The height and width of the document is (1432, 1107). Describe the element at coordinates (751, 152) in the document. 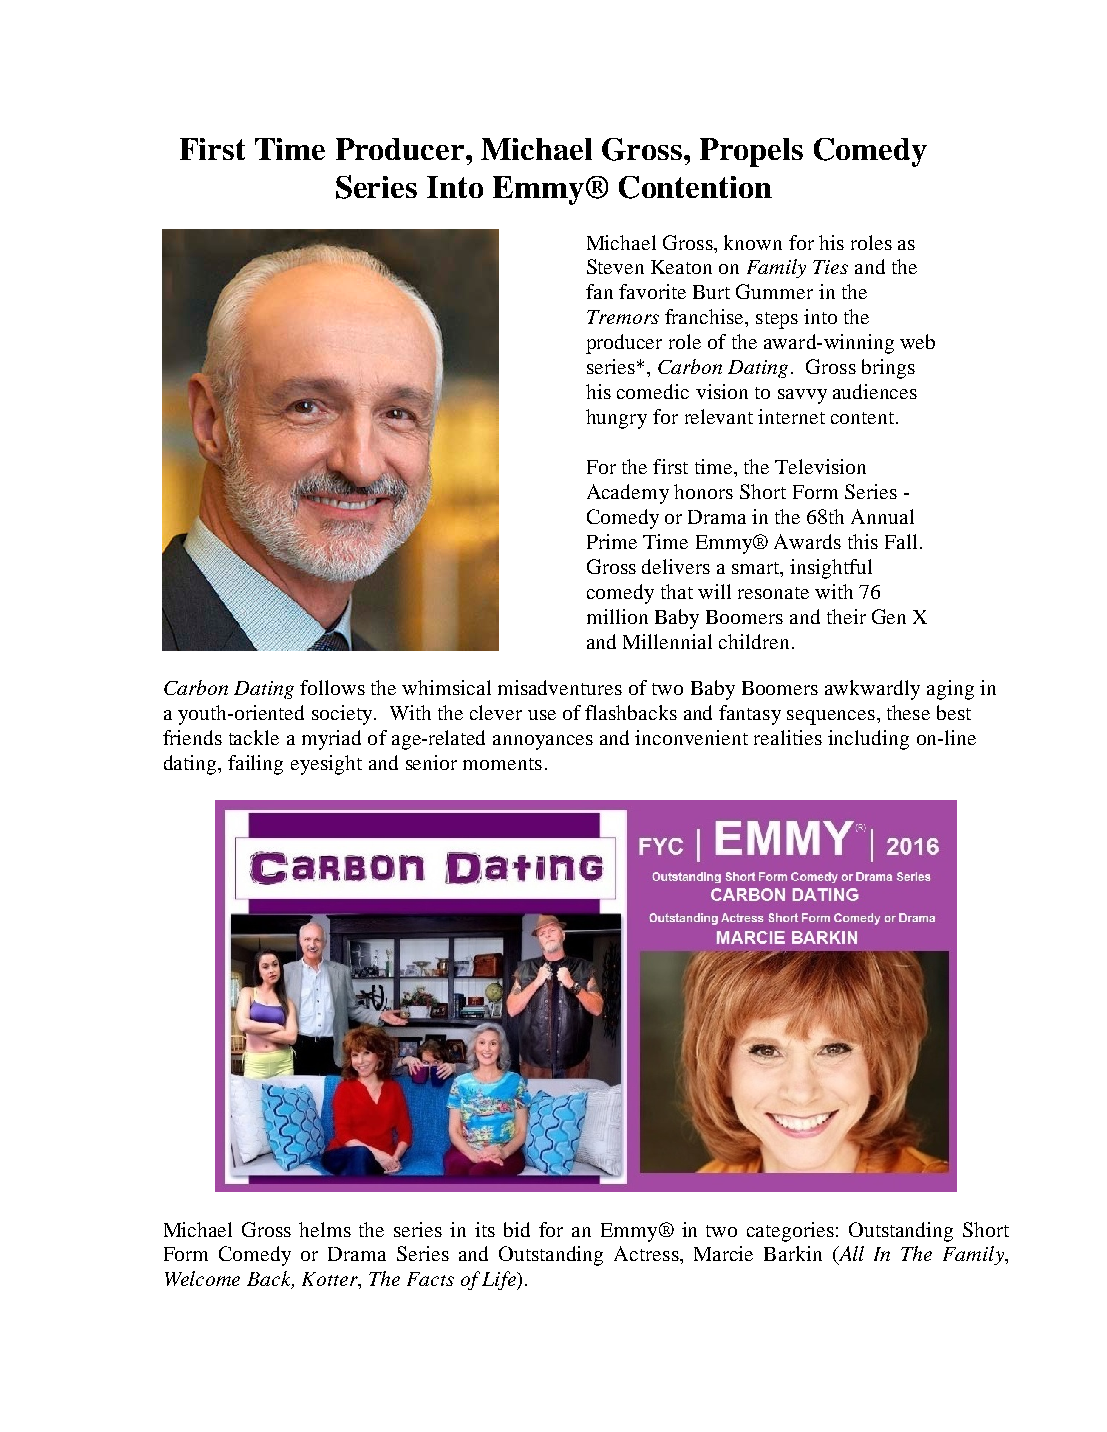

I see `Propels` at that location.
